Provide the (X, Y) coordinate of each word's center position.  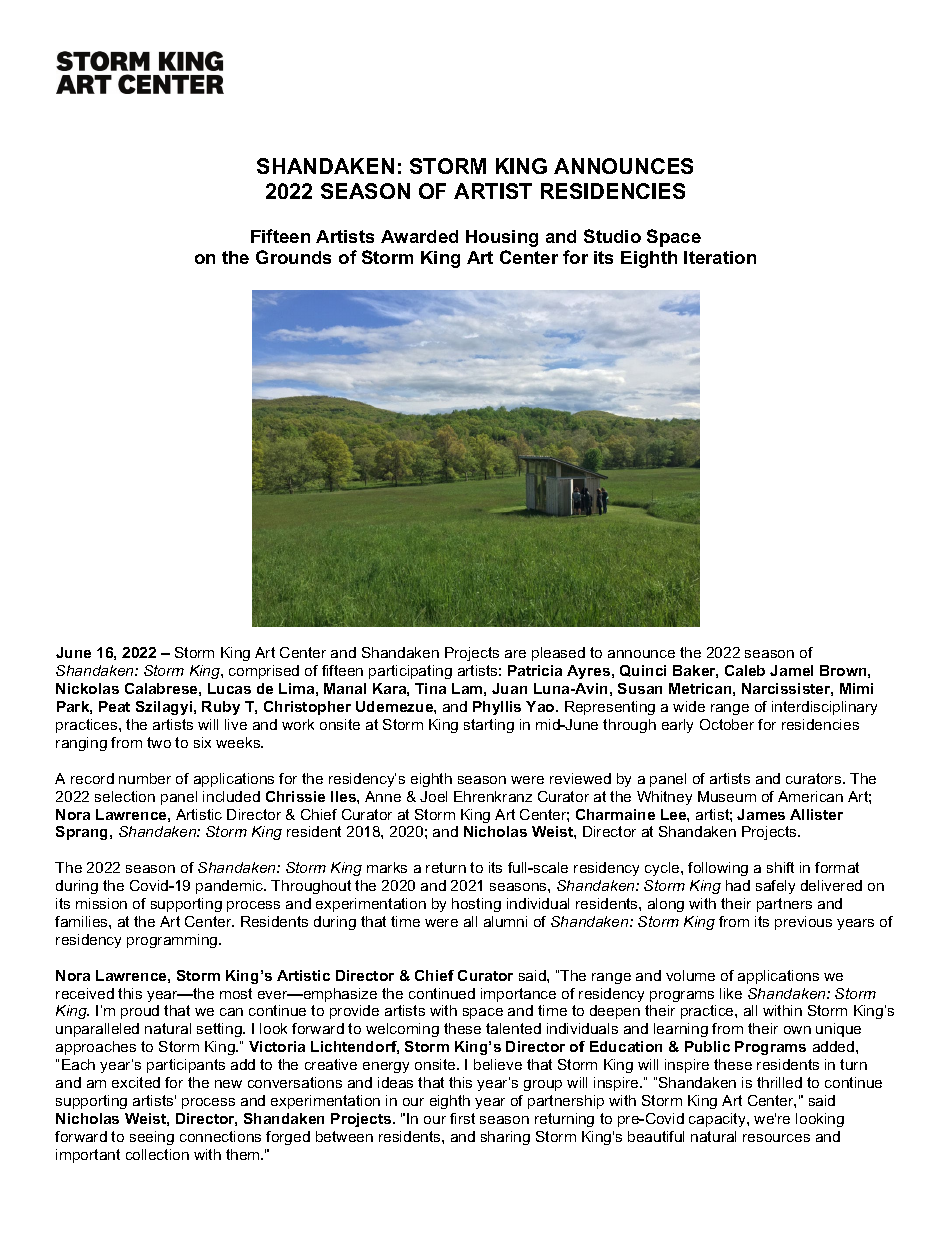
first (462, 1118)
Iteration (720, 257)
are (515, 654)
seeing (152, 1138)
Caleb (745, 670)
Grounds (293, 257)
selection (125, 796)
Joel (433, 796)
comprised (264, 672)
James (761, 814)
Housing (502, 238)
